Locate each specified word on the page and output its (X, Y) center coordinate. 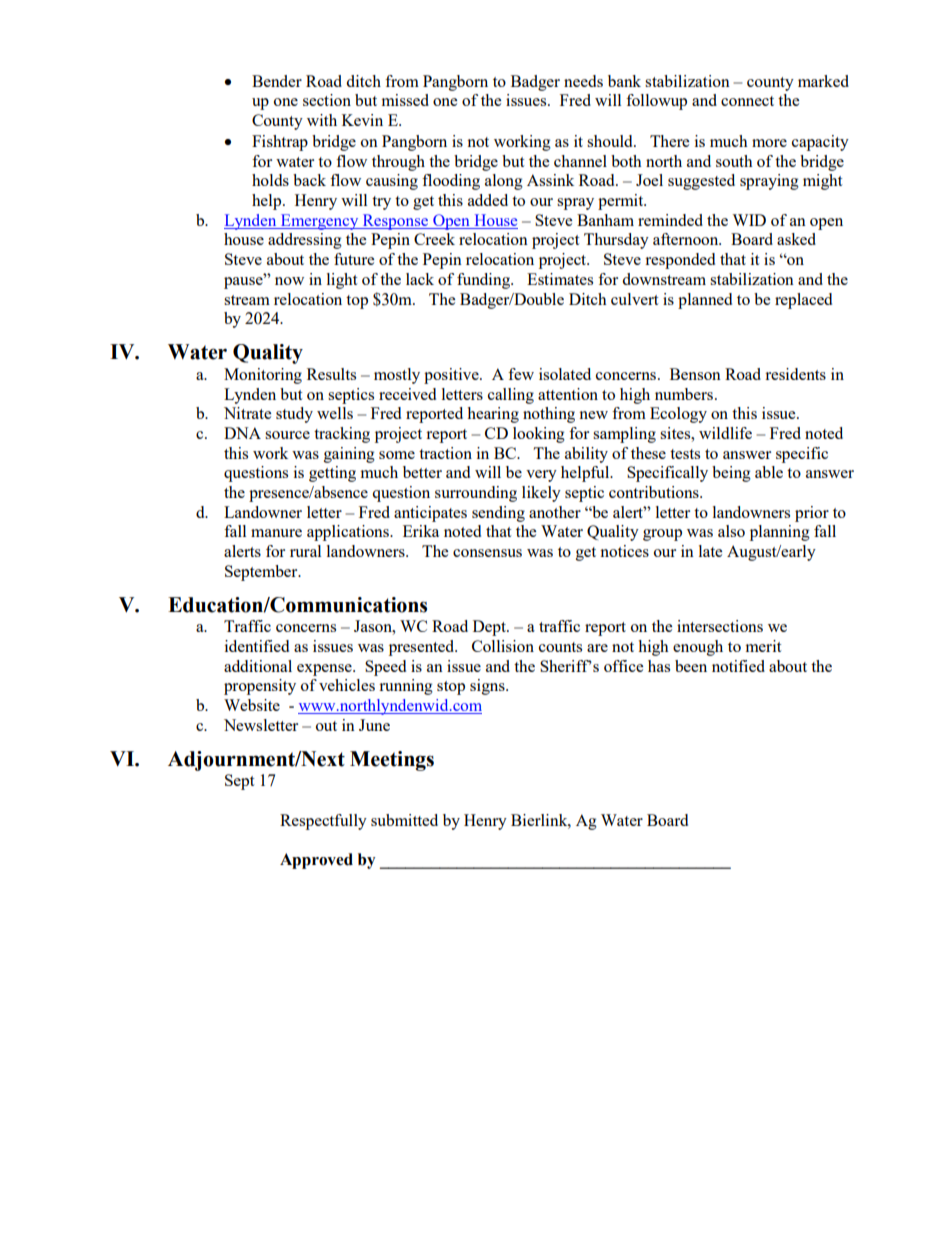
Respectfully (323, 822)
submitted (404, 820)
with (322, 120)
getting (332, 474)
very (541, 476)
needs (583, 81)
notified (738, 666)
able (769, 472)
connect (747, 101)
